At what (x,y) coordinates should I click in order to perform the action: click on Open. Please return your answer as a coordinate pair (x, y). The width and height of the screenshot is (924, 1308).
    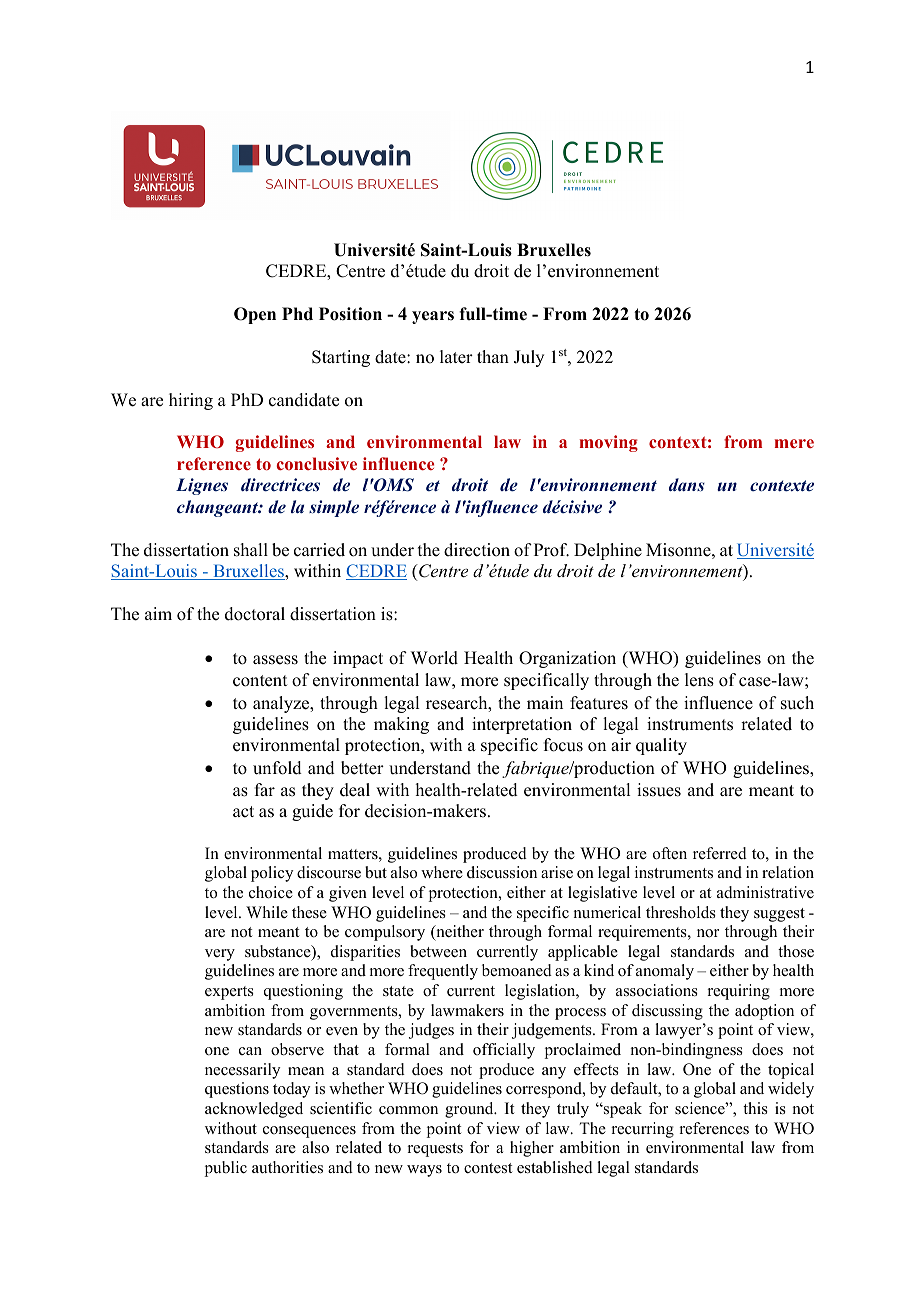
    Looking at the image, I should click on (255, 315).
